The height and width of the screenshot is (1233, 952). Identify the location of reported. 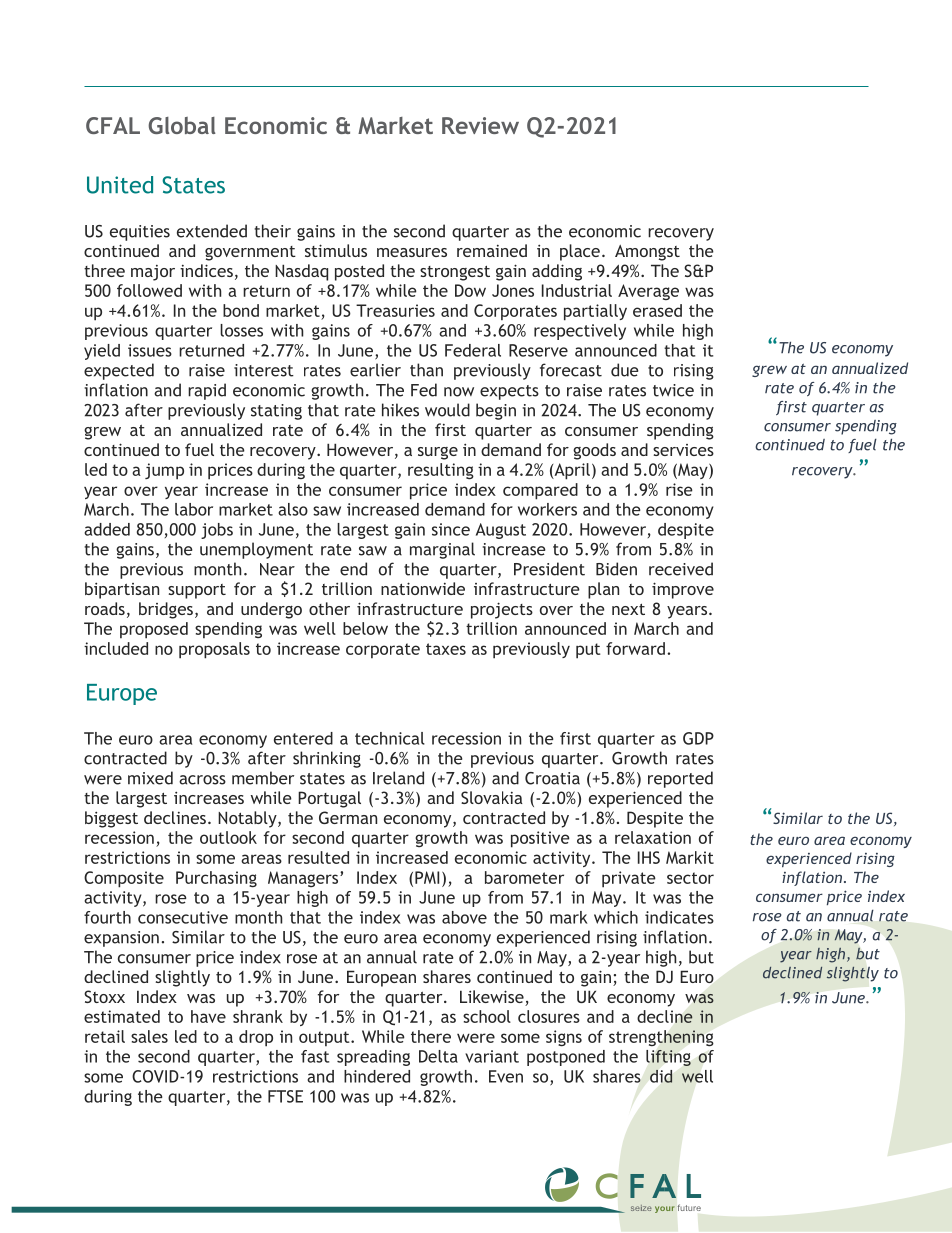
(680, 779).
